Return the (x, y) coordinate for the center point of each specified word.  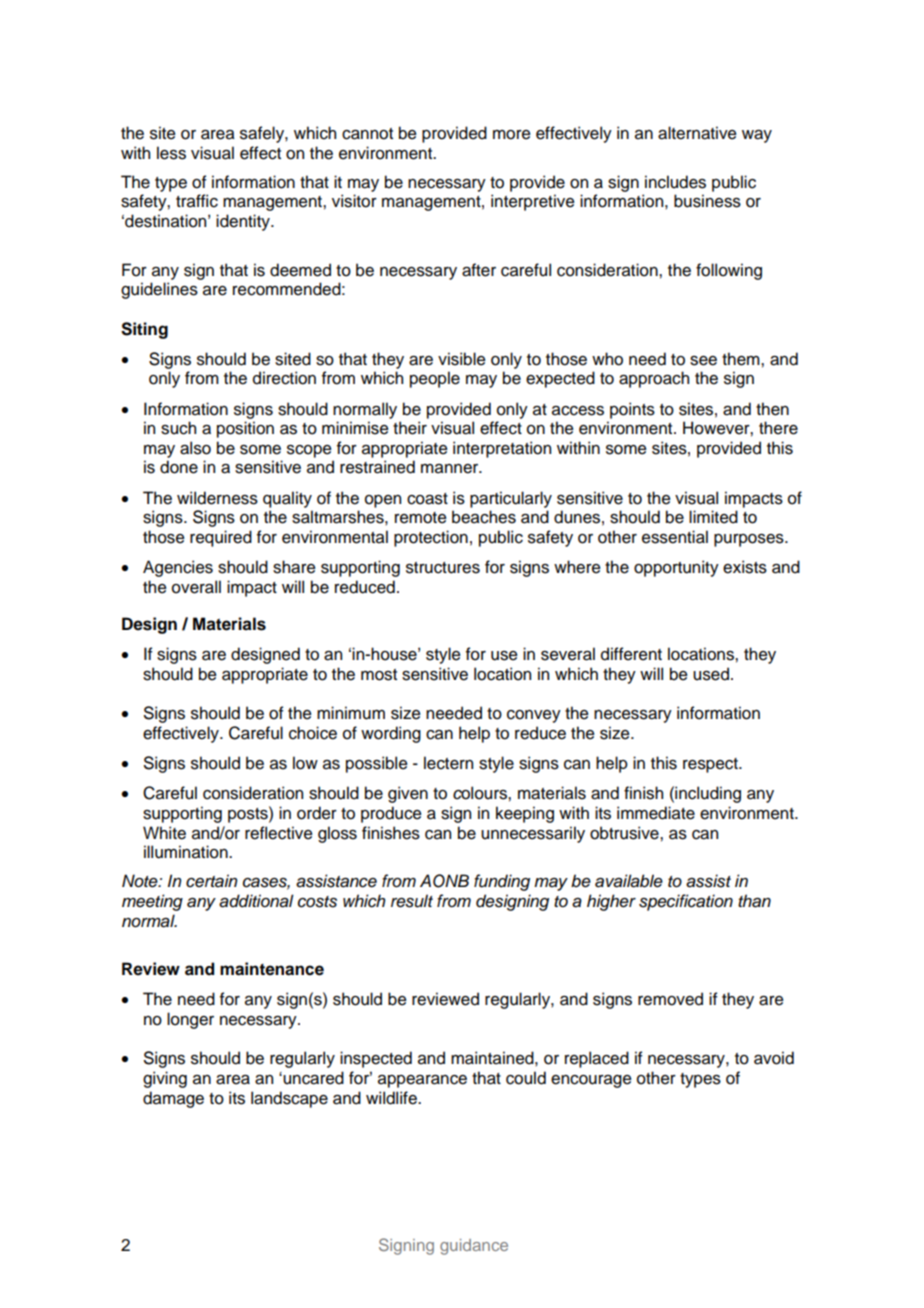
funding (502, 882)
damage (173, 1099)
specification (686, 902)
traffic (197, 201)
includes (675, 182)
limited (713, 517)
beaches (484, 517)
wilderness (217, 498)
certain (211, 881)
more (512, 135)
